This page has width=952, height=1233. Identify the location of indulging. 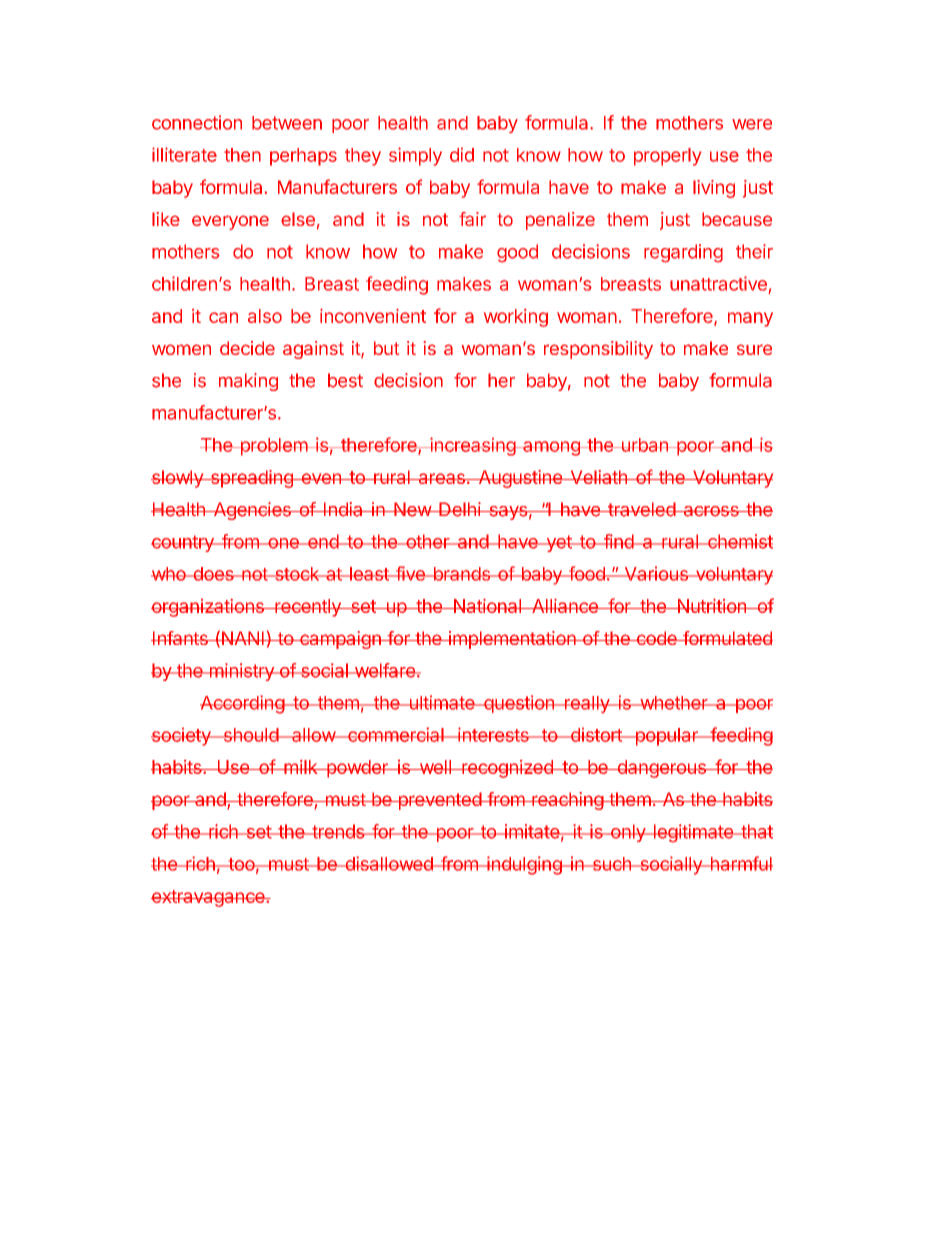
(524, 865).
